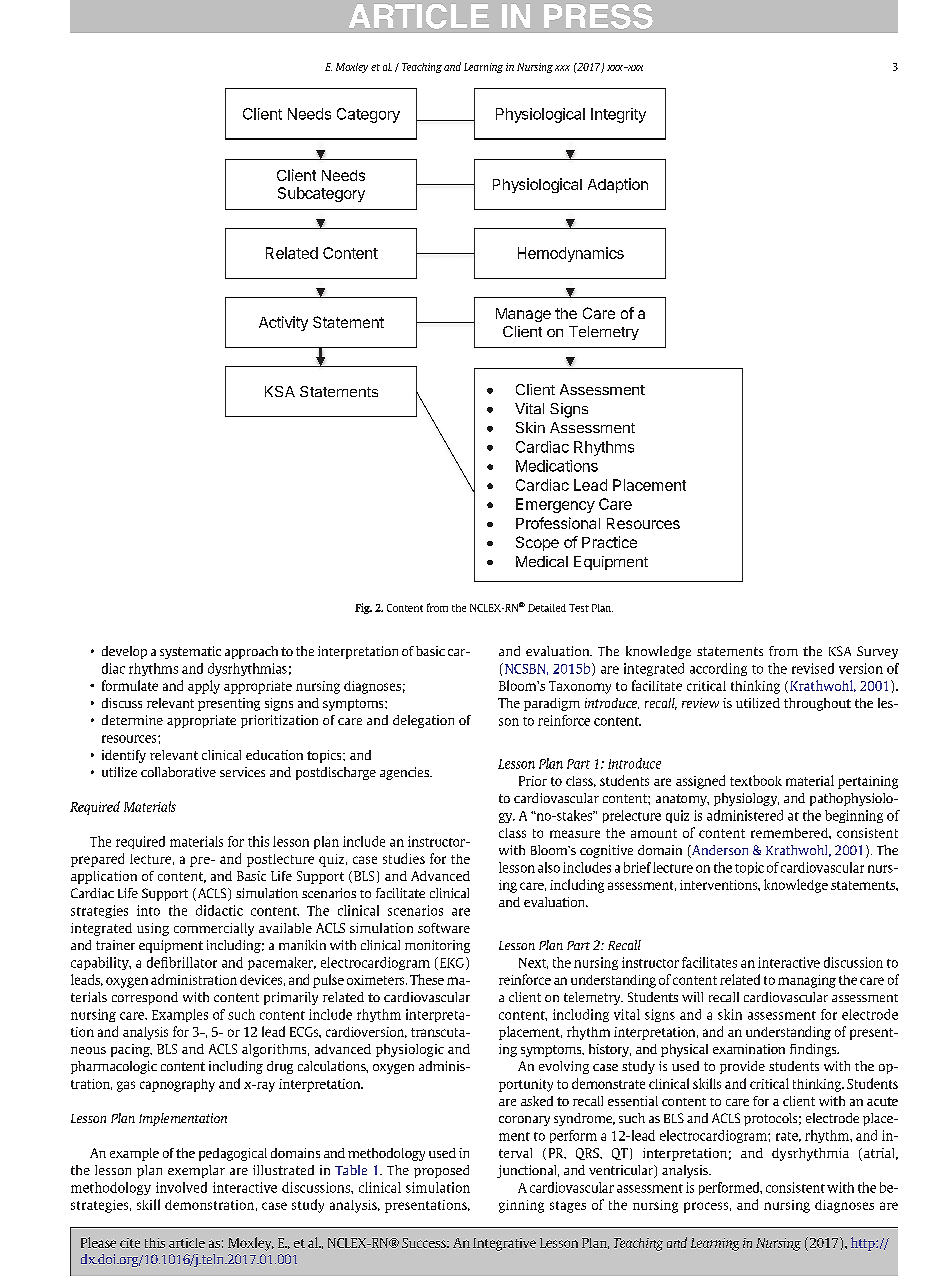 The width and height of the page is (952, 1280). Describe the element at coordinates (504, 1244) in the page. I see `Integrative` at that location.
